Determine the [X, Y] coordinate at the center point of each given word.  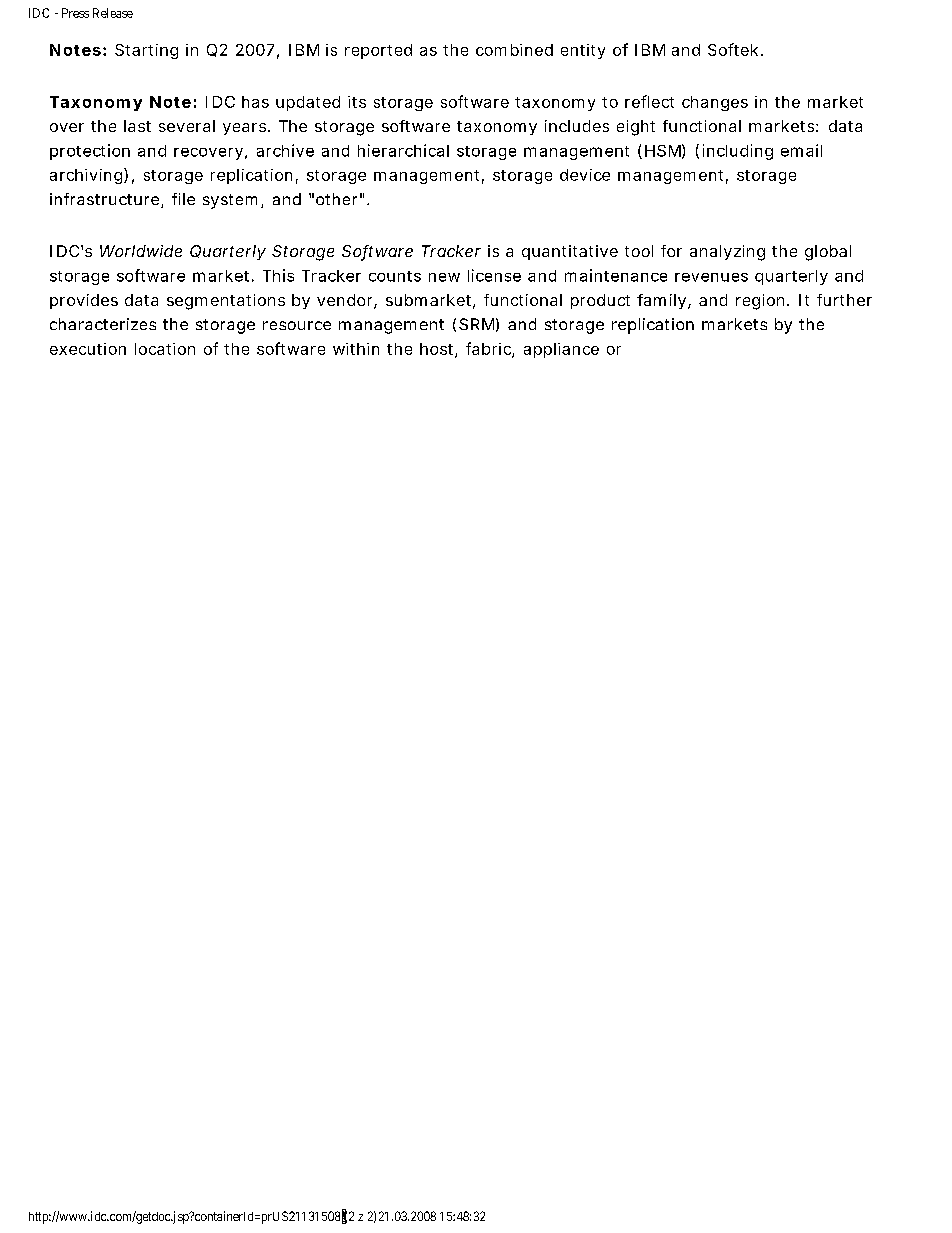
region [760, 302]
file [183, 199]
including [738, 152]
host [438, 350]
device [585, 175]
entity [583, 51]
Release [113, 13]
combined [514, 50]
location [165, 349]
